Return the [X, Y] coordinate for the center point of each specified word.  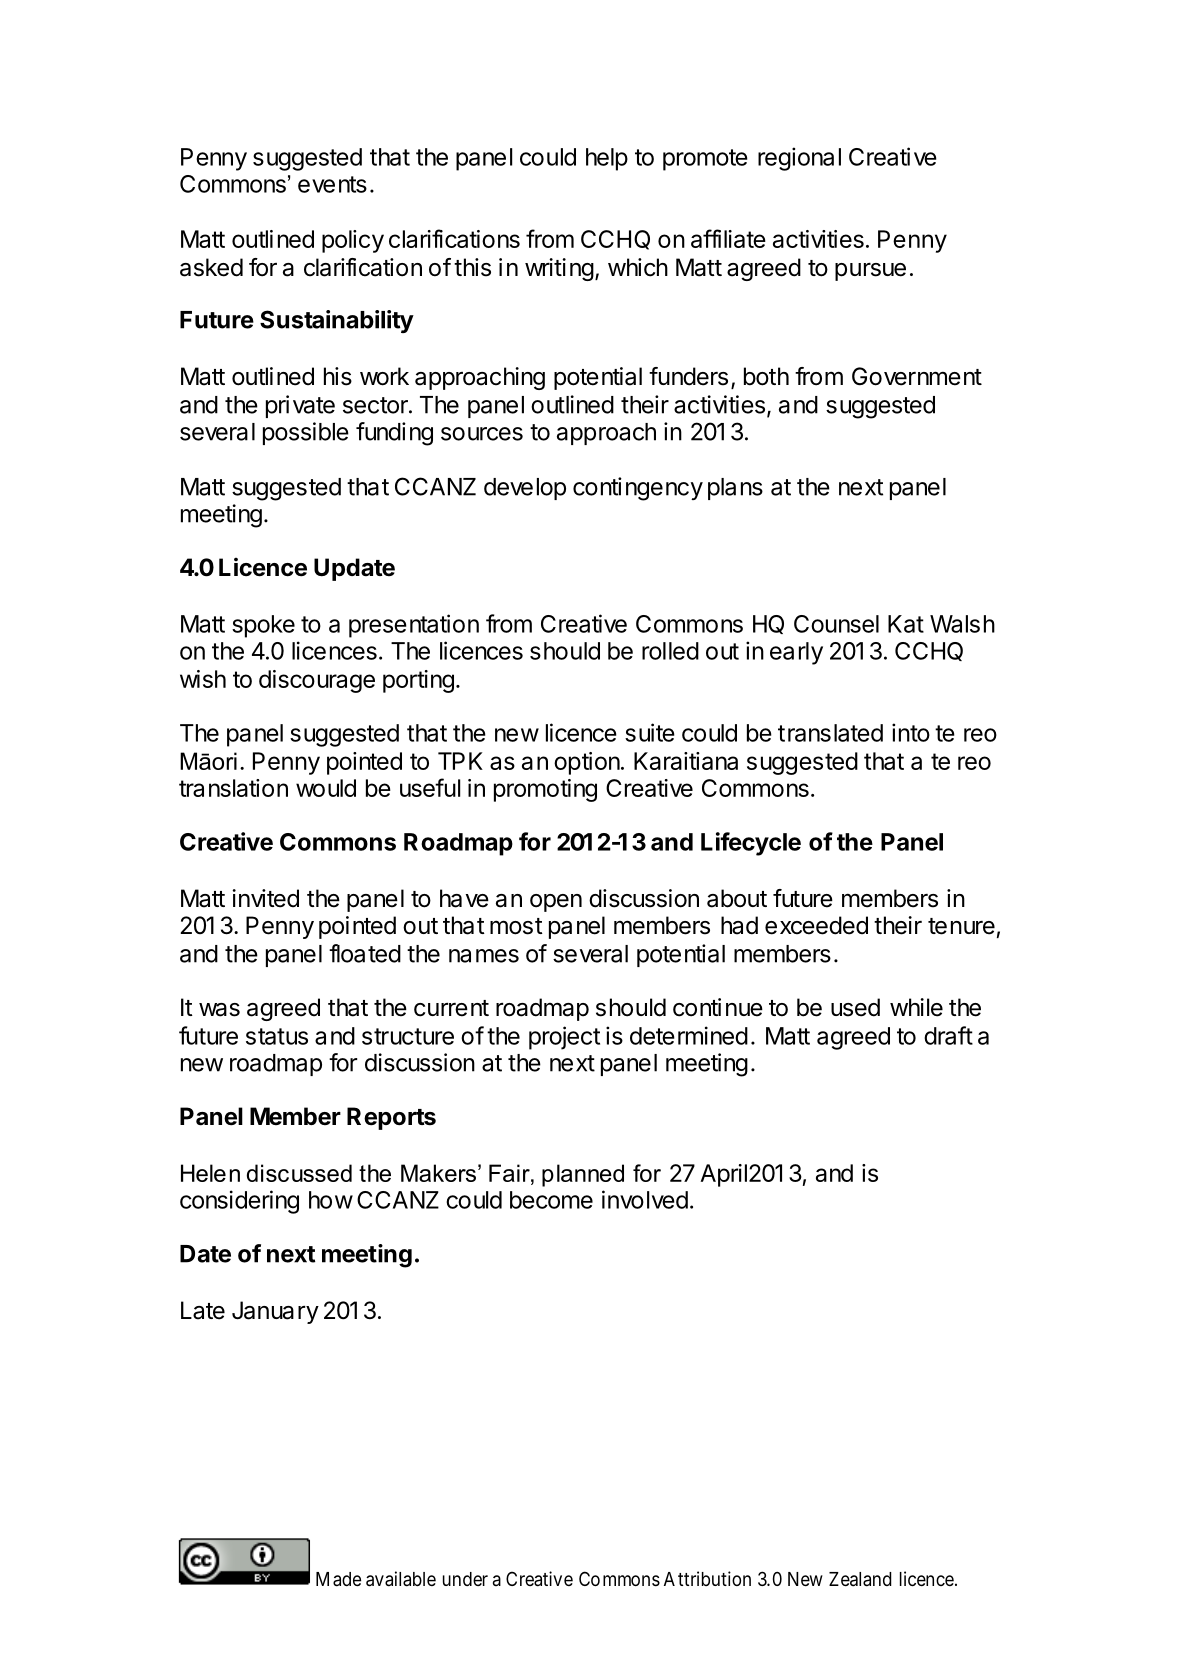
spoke [263, 626]
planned [583, 1175]
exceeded [816, 925]
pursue [870, 272]
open [556, 903]
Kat [906, 624]
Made [338, 1579]
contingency [638, 489]
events [332, 184]
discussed [299, 1173]
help [607, 159]
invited [265, 898]
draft [948, 1035]
